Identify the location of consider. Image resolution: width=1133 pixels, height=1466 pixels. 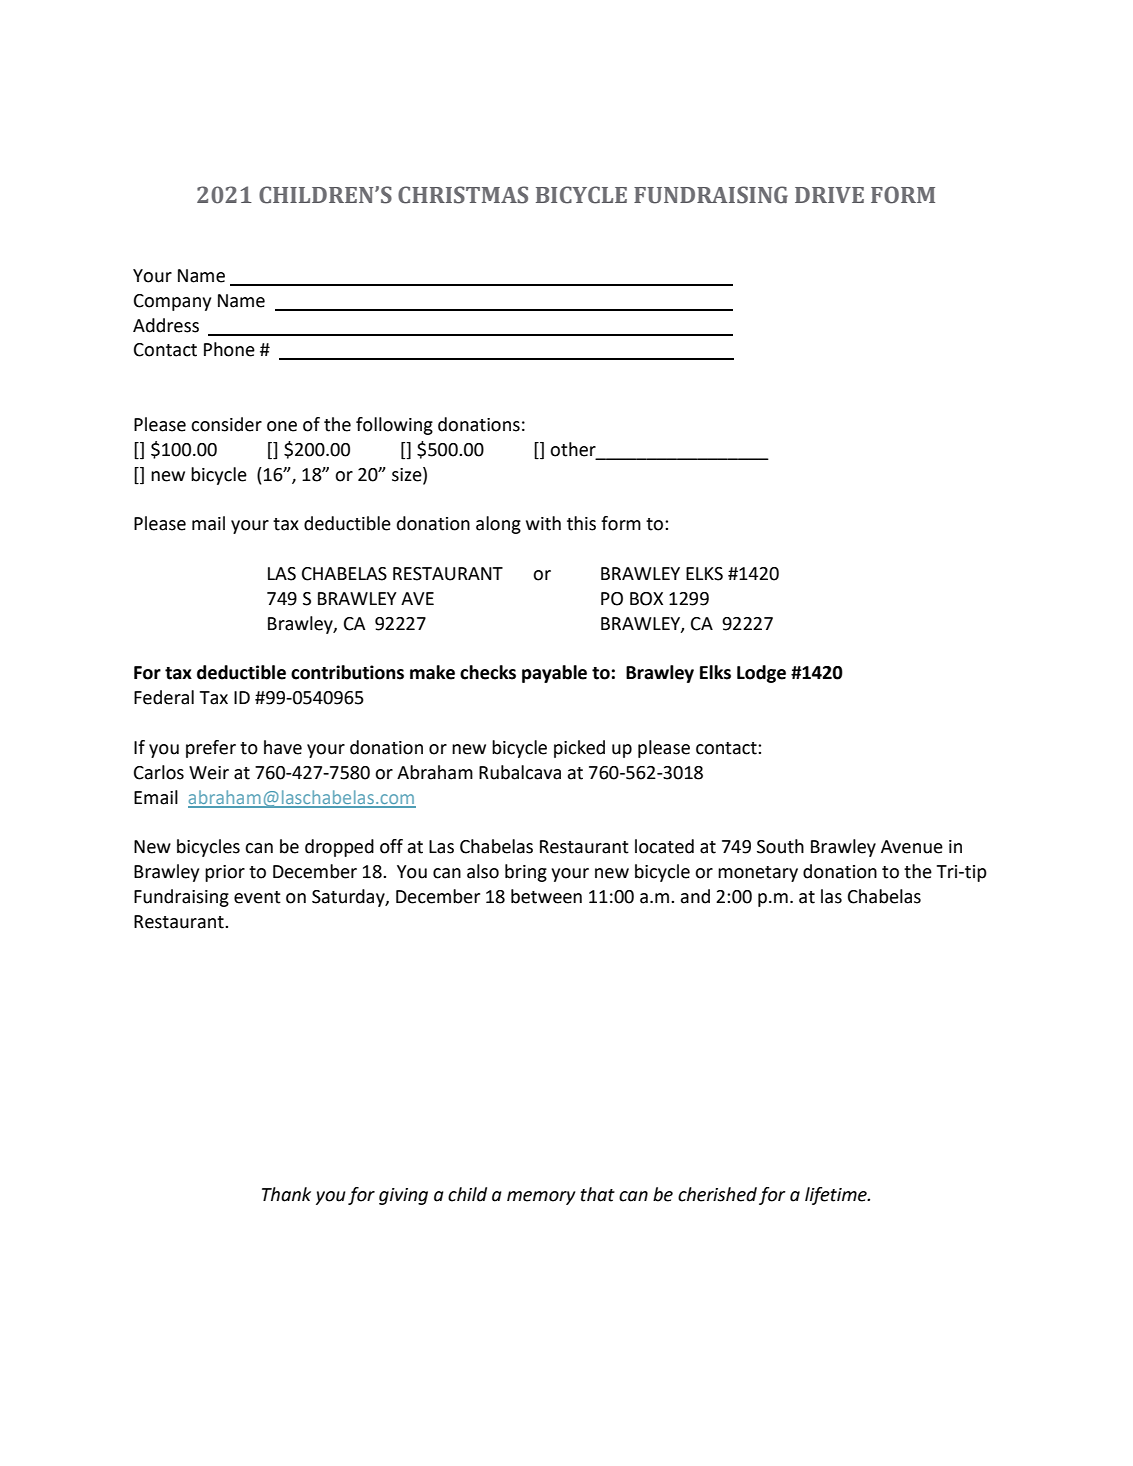
(226, 424).
